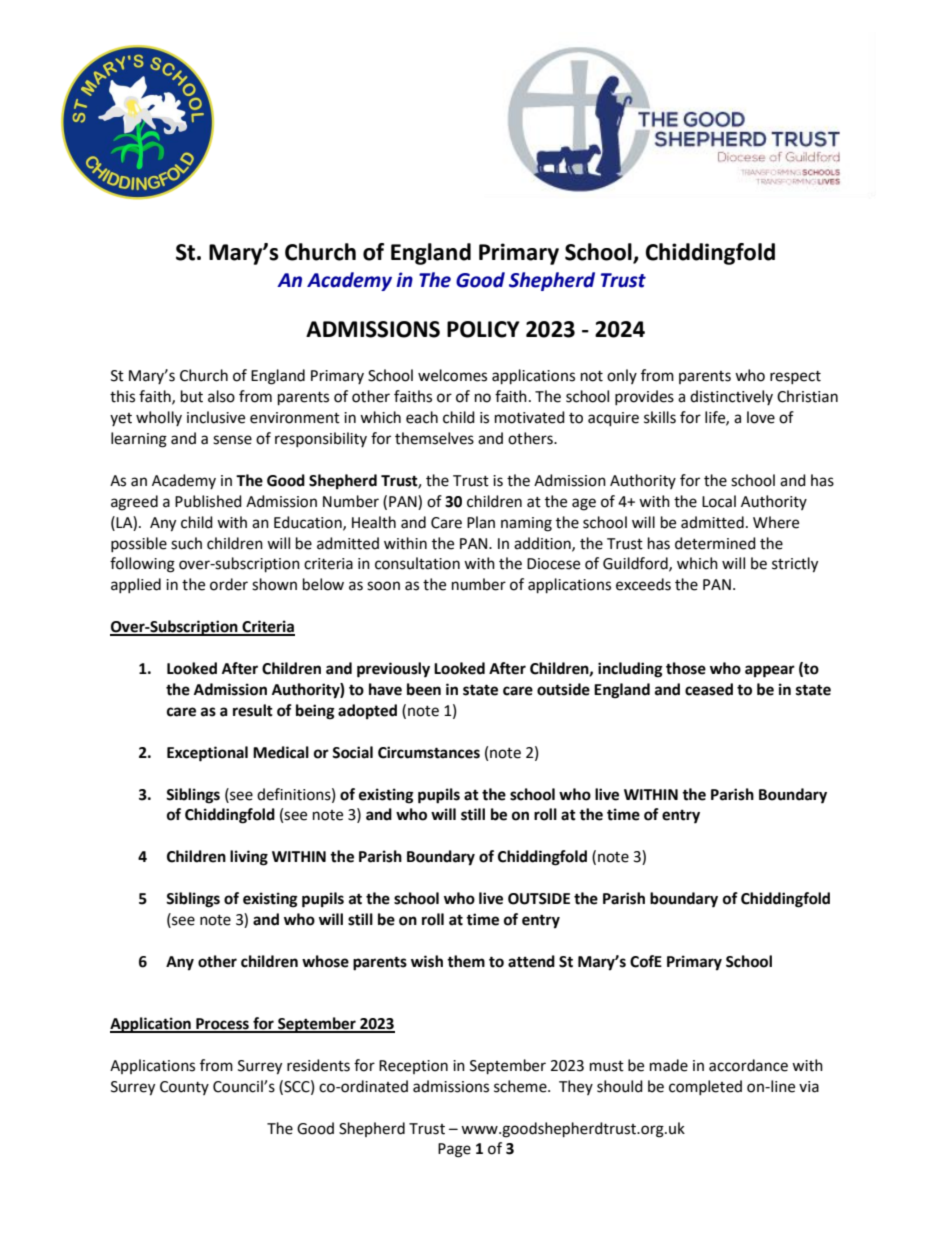 The height and width of the image is (1233, 952). What do you see at coordinates (427, 961) in the image?
I see `wish` at bounding box center [427, 961].
